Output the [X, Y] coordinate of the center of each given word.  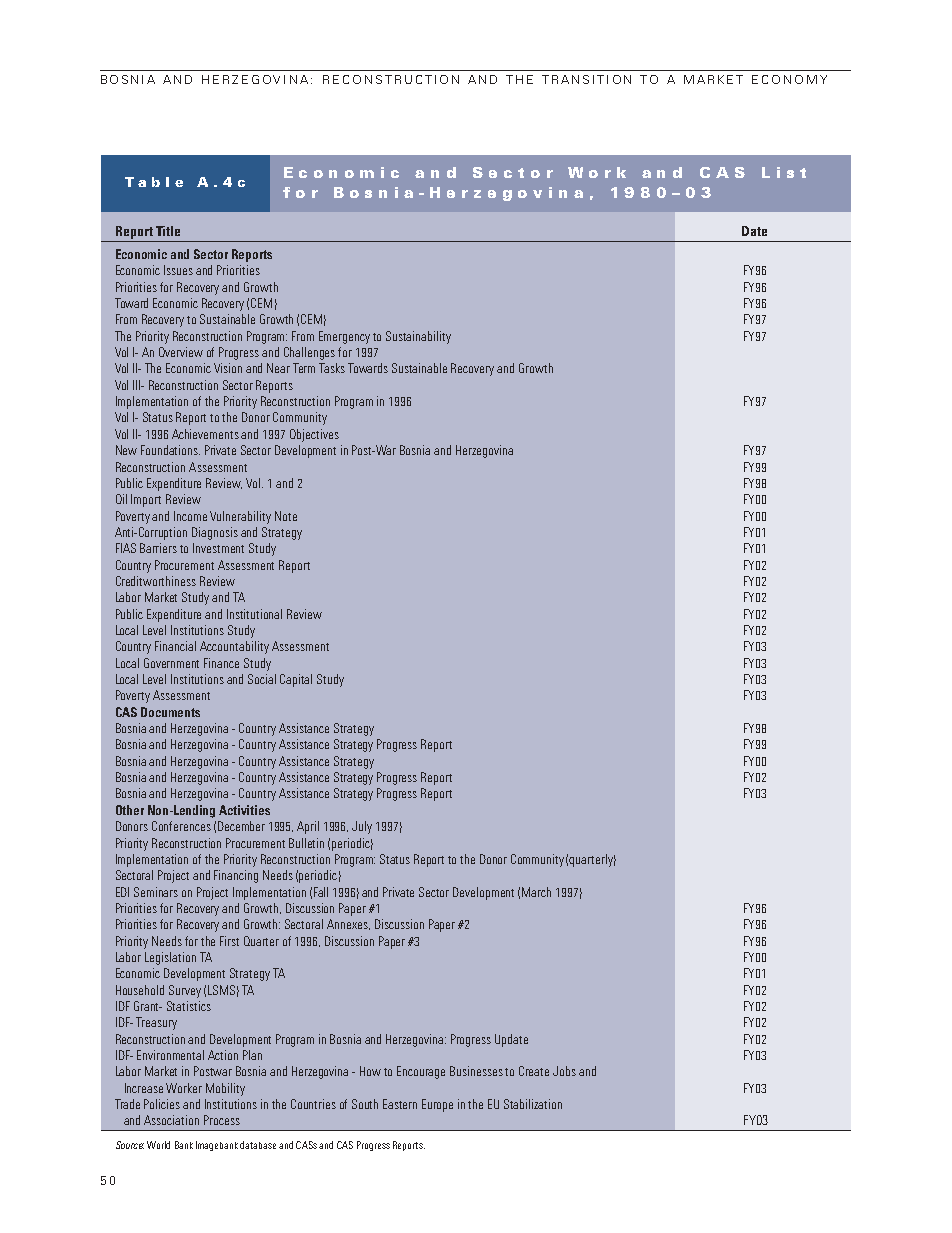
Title [168, 231]
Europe [437, 1105]
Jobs [564, 1071]
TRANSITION [586, 79]
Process [222, 1120]
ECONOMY [789, 79]
